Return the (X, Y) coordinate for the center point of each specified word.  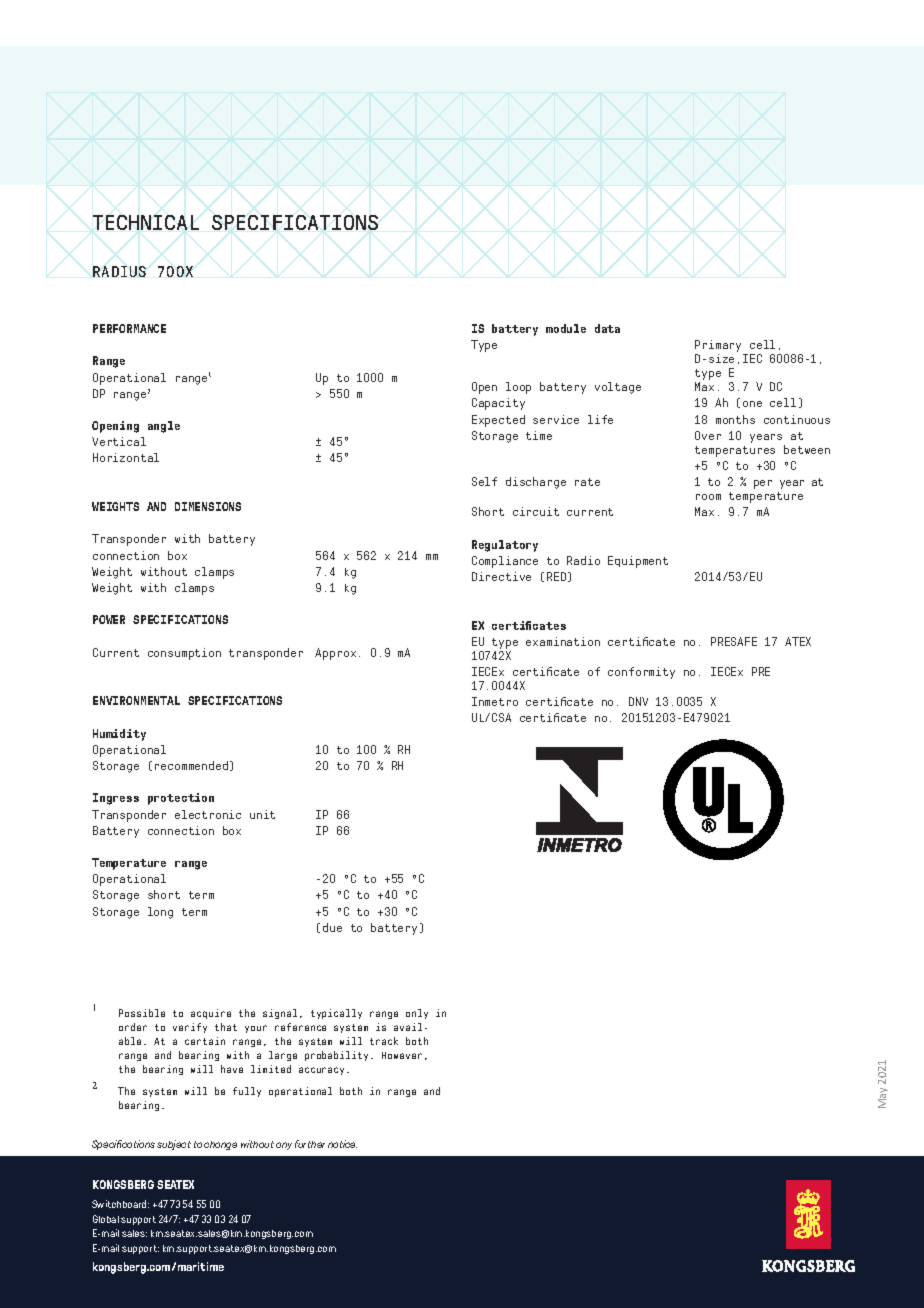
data (607, 328)
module (566, 328)
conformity (641, 673)
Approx (335, 654)
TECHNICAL (146, 222)
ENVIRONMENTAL (136, 700)
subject (174, 1145)
